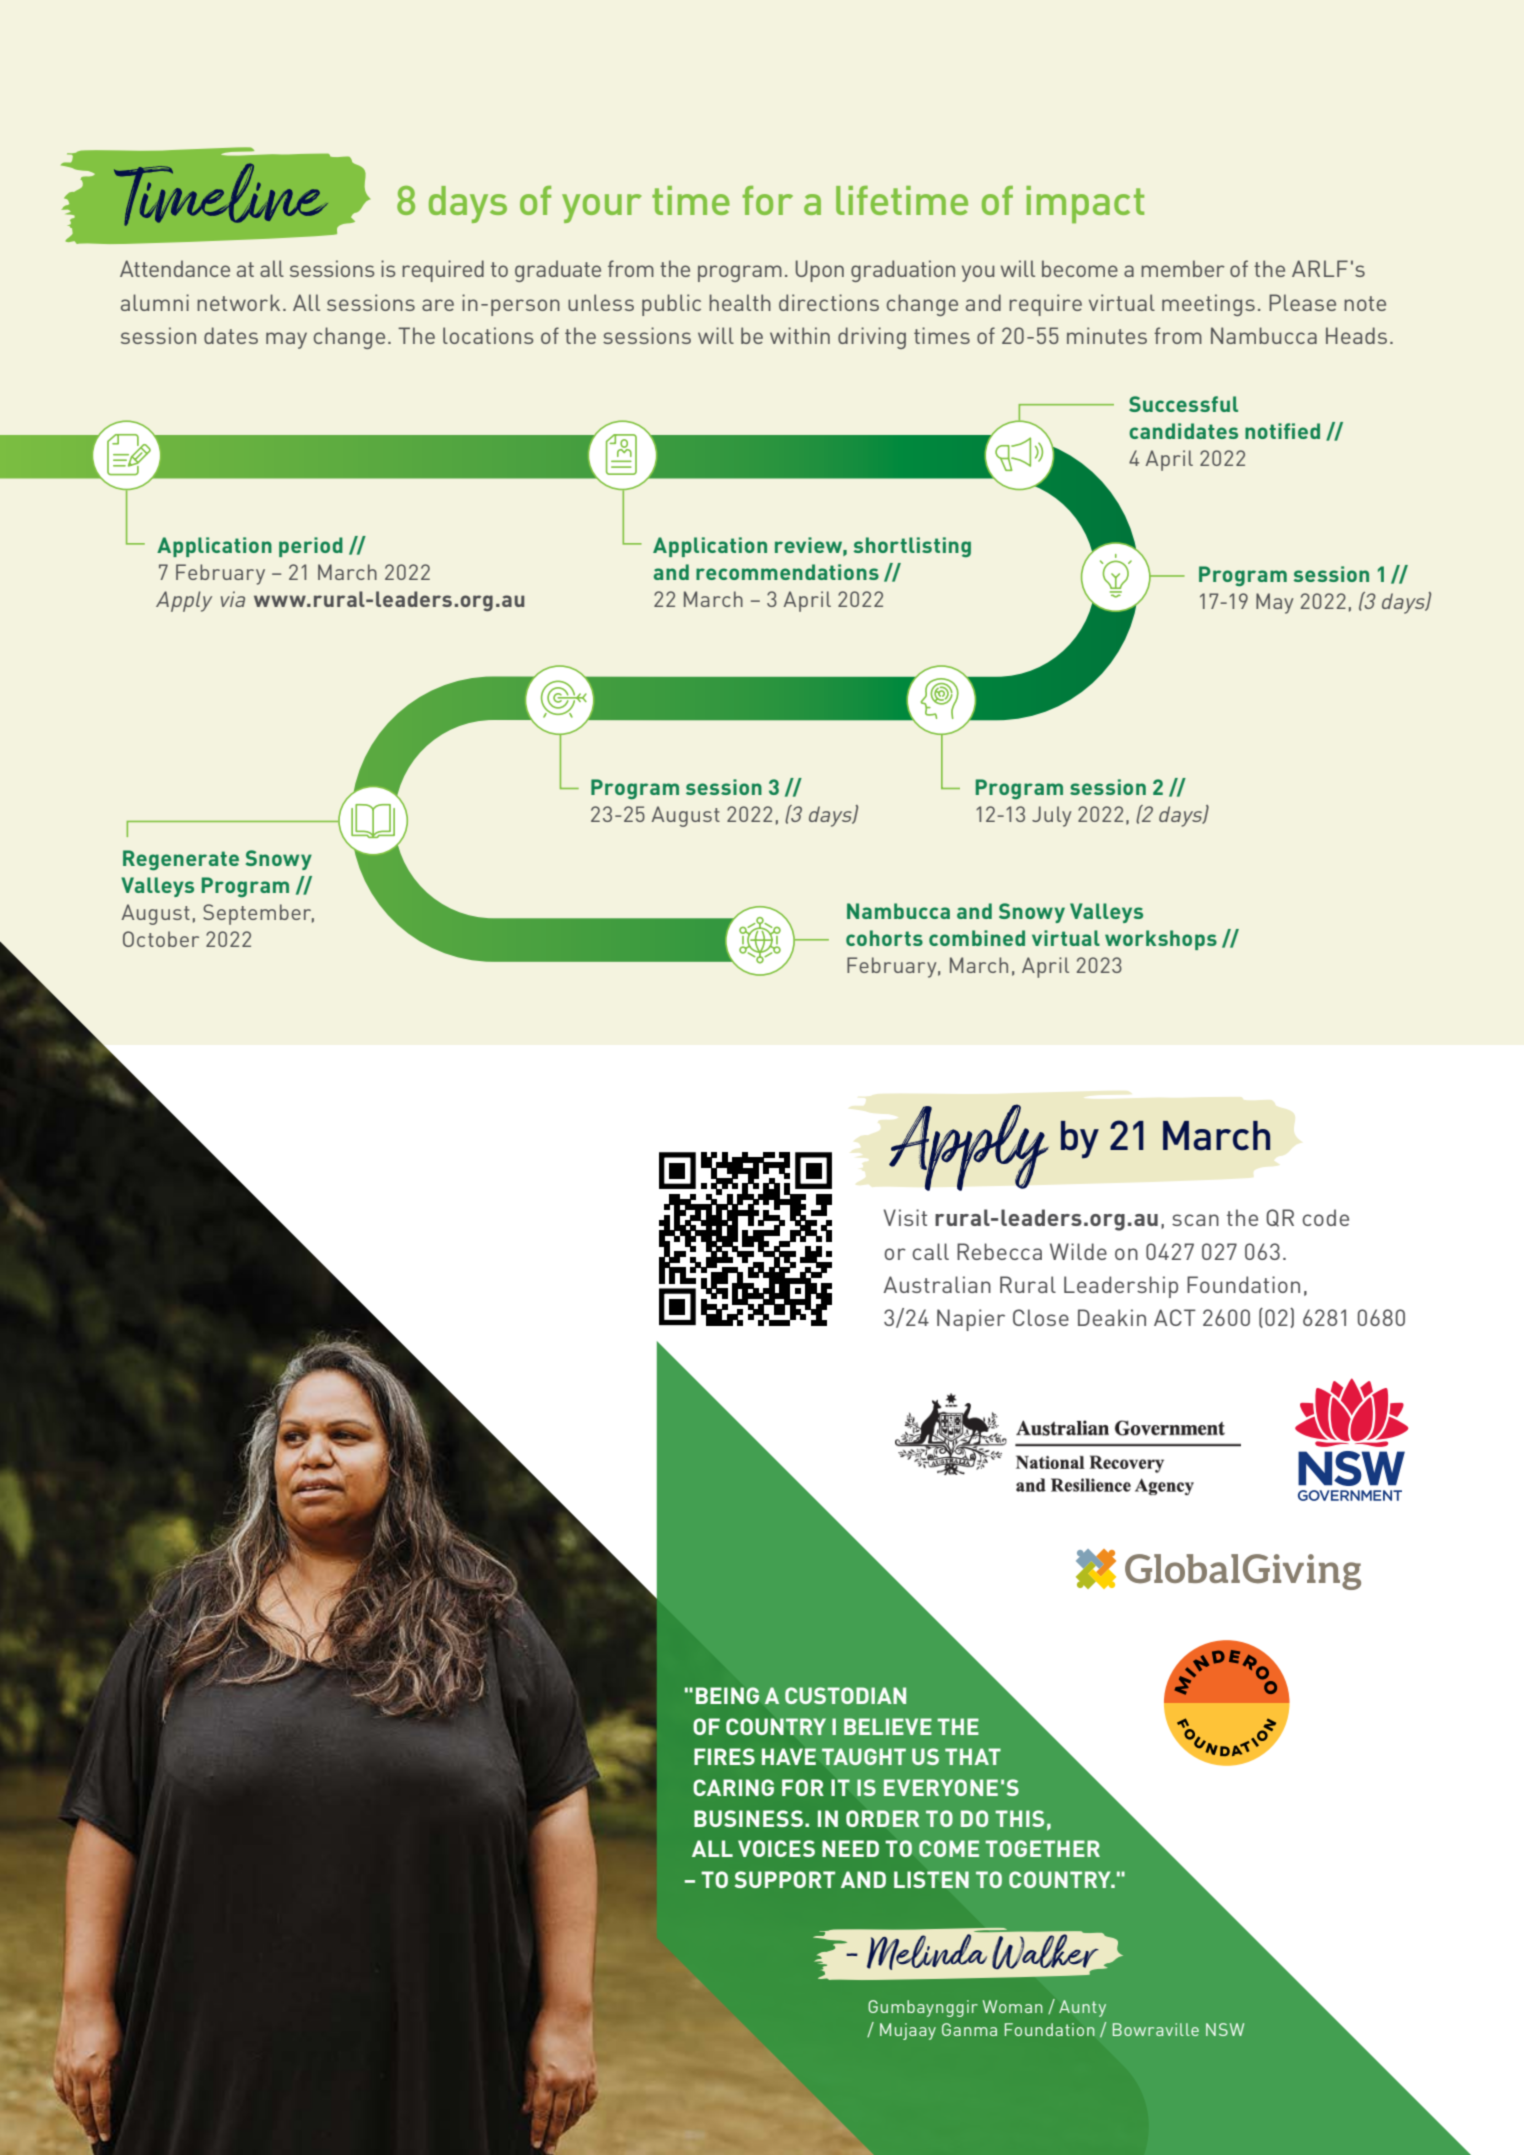 This screenshot has width=1524, height=2155. I want to click on Visit, so click(905, 1217).
